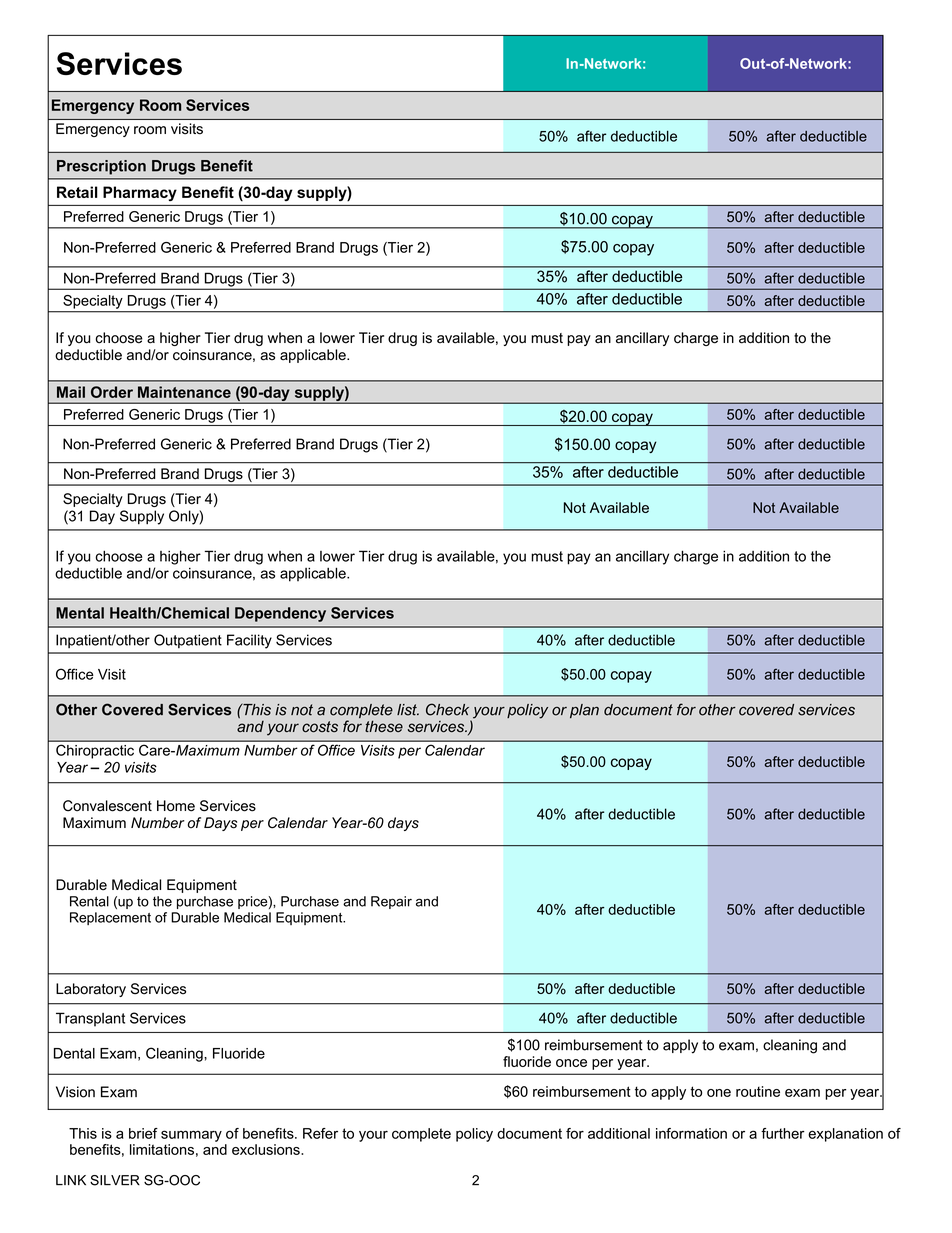 The width and height of the screenshot is (952, 1233). Describe the element at coordinates (384, 726) in the screenshot. I see `these` at that location.
